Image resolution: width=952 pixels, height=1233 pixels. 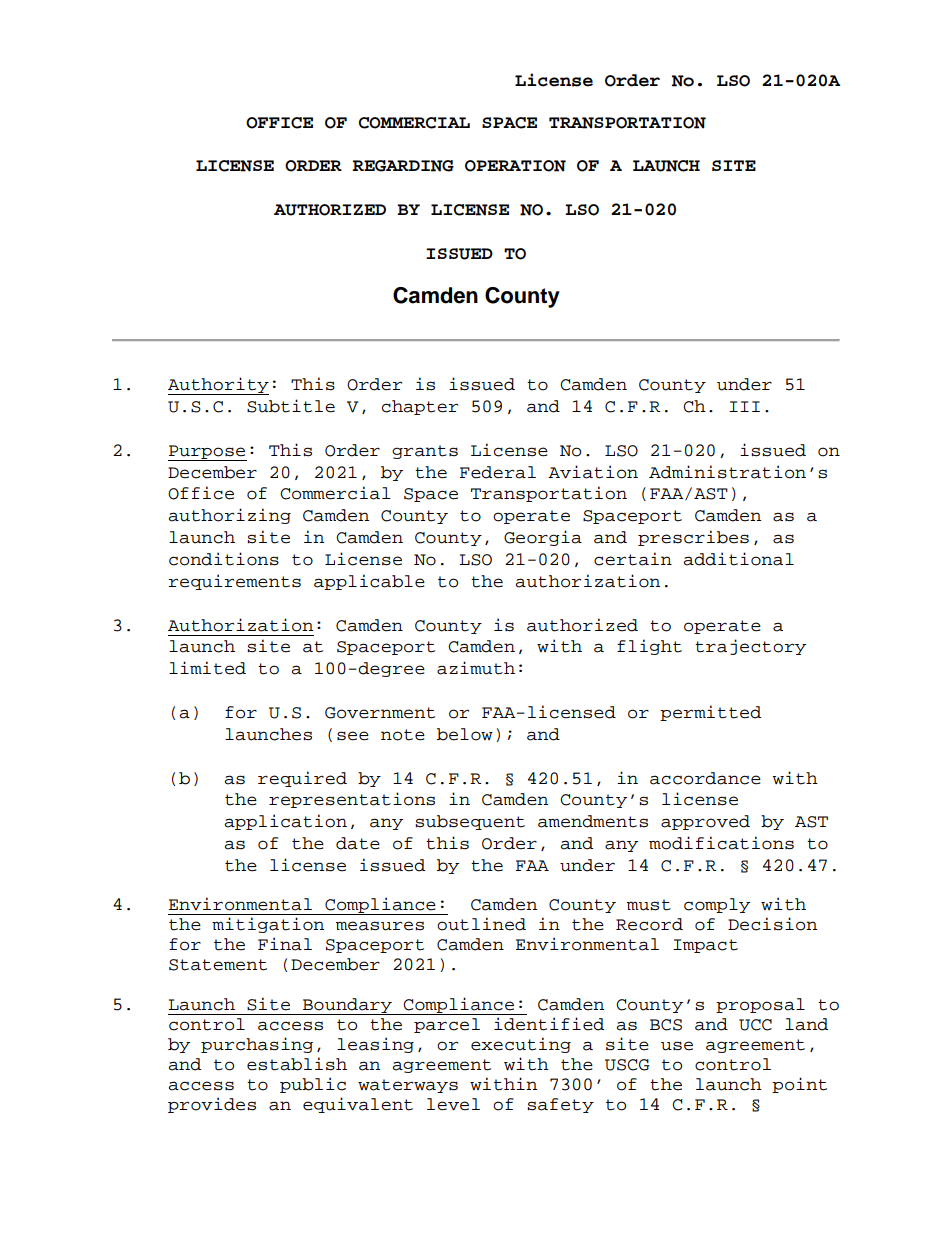 I want to click on establish, so click(x=297, y=1064).
